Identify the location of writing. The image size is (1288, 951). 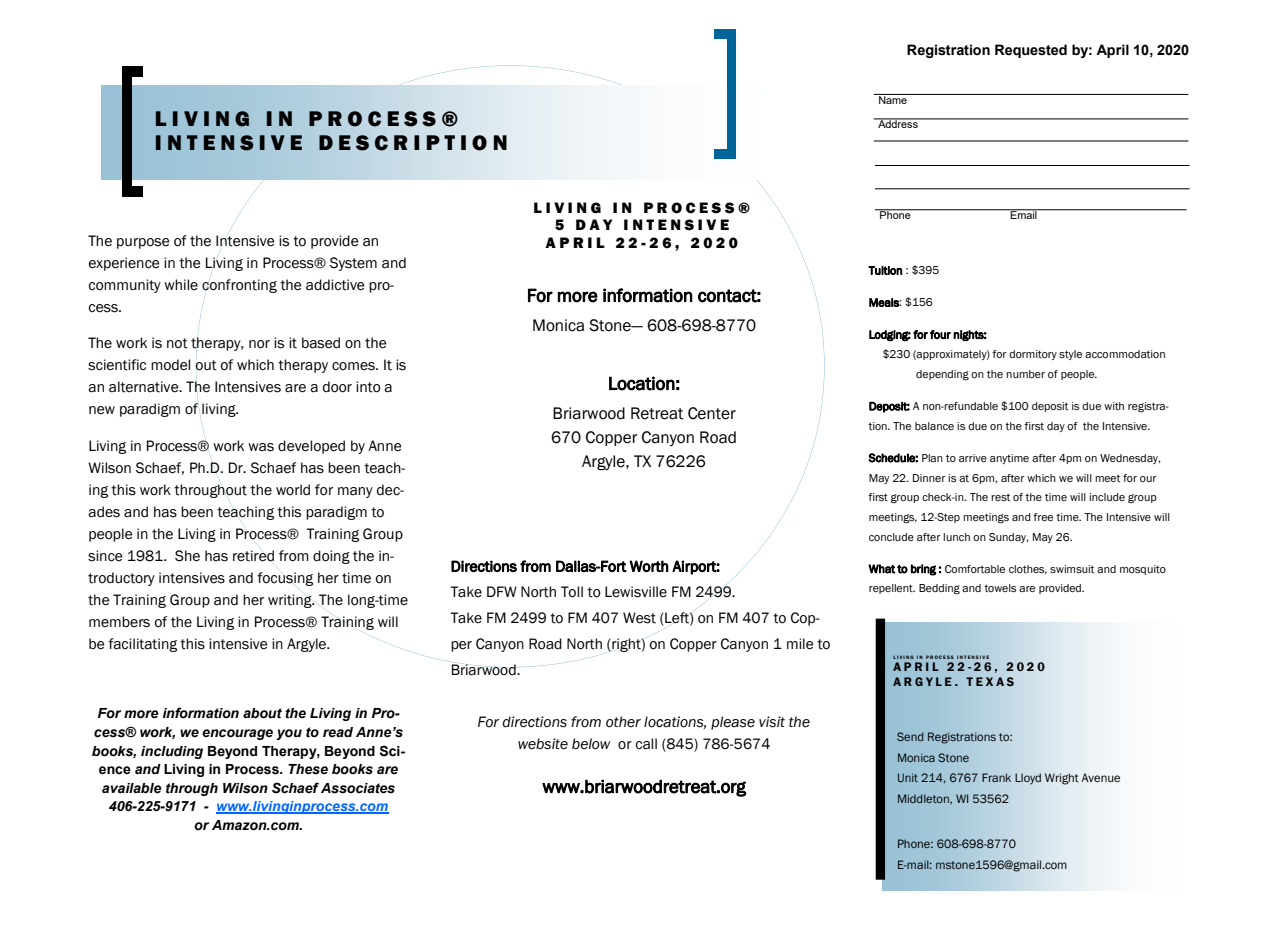
(291, 601).
